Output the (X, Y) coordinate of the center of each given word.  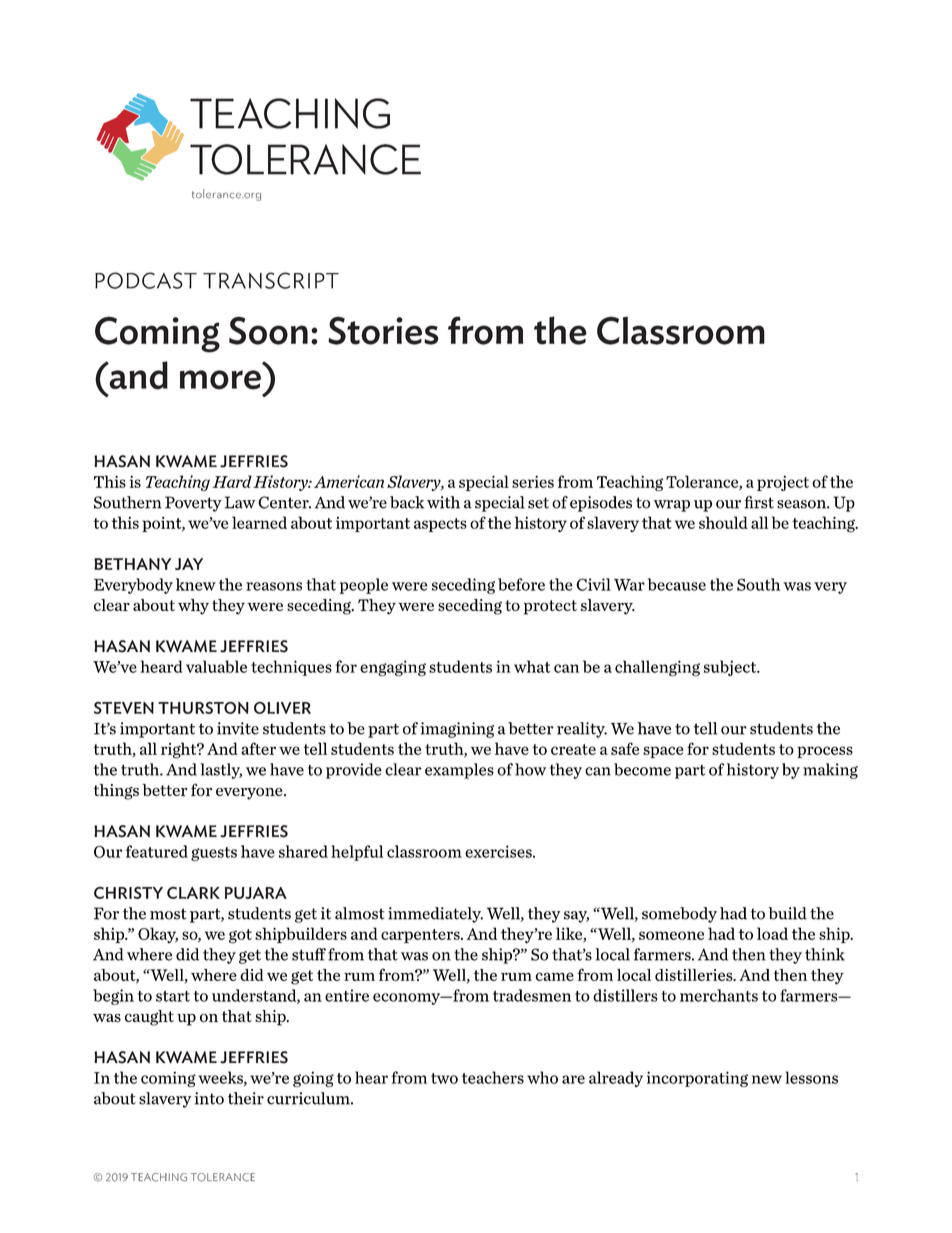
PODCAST (146, 280)
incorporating (697, 1079)
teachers (493, 1077)
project (783, 483)
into (209, 1098)
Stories (383, 330)
